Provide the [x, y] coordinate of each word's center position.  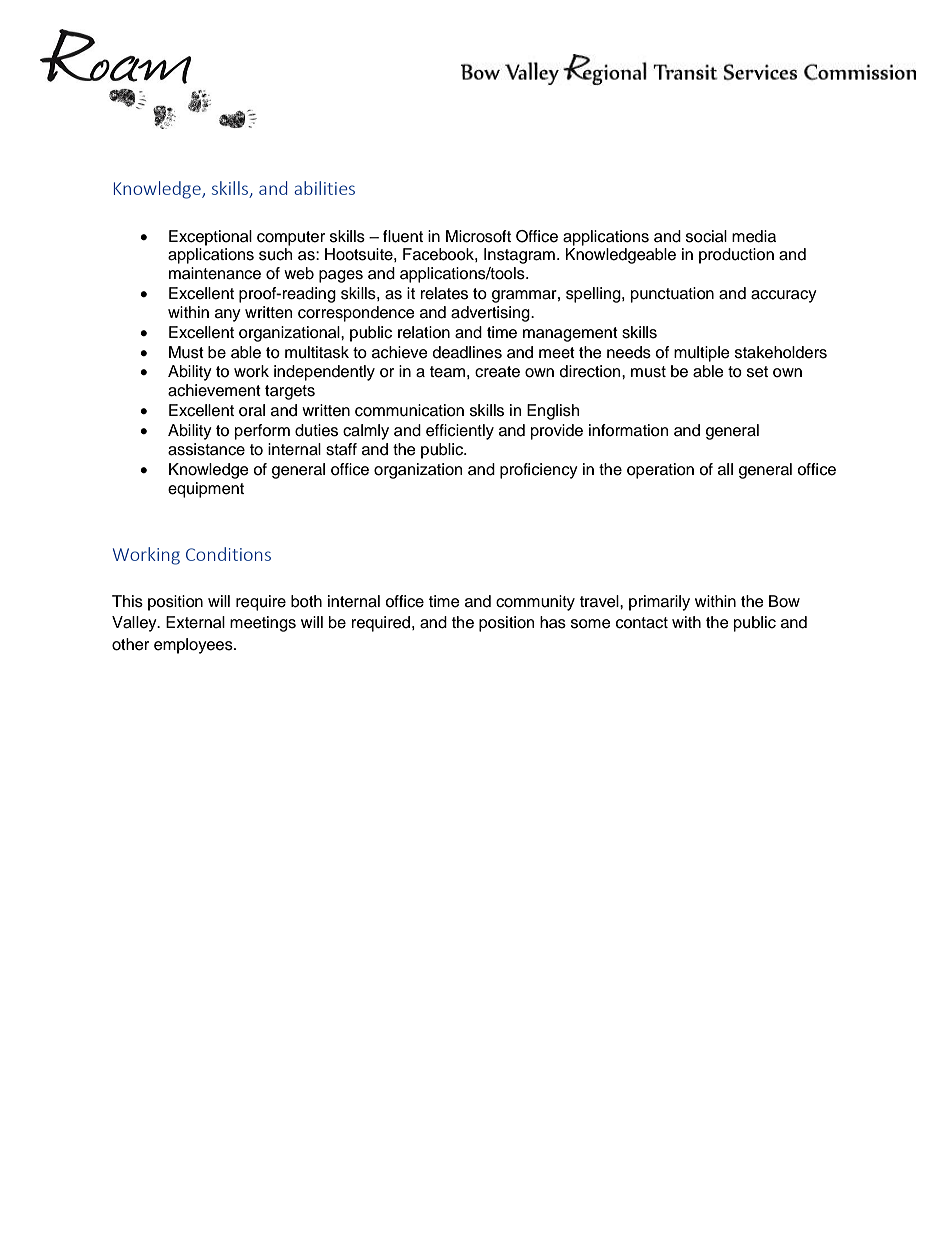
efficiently [460, 432]
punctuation [672, 295]
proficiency [539, 471]
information [628, 430]
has [553, 622]
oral [252, 410]
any [228, 315]
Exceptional [210, 238]
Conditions [228, 554]
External [195, 622]
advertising [491, 314]
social [706, 236]
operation [660, 471]
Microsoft [478, 236]
